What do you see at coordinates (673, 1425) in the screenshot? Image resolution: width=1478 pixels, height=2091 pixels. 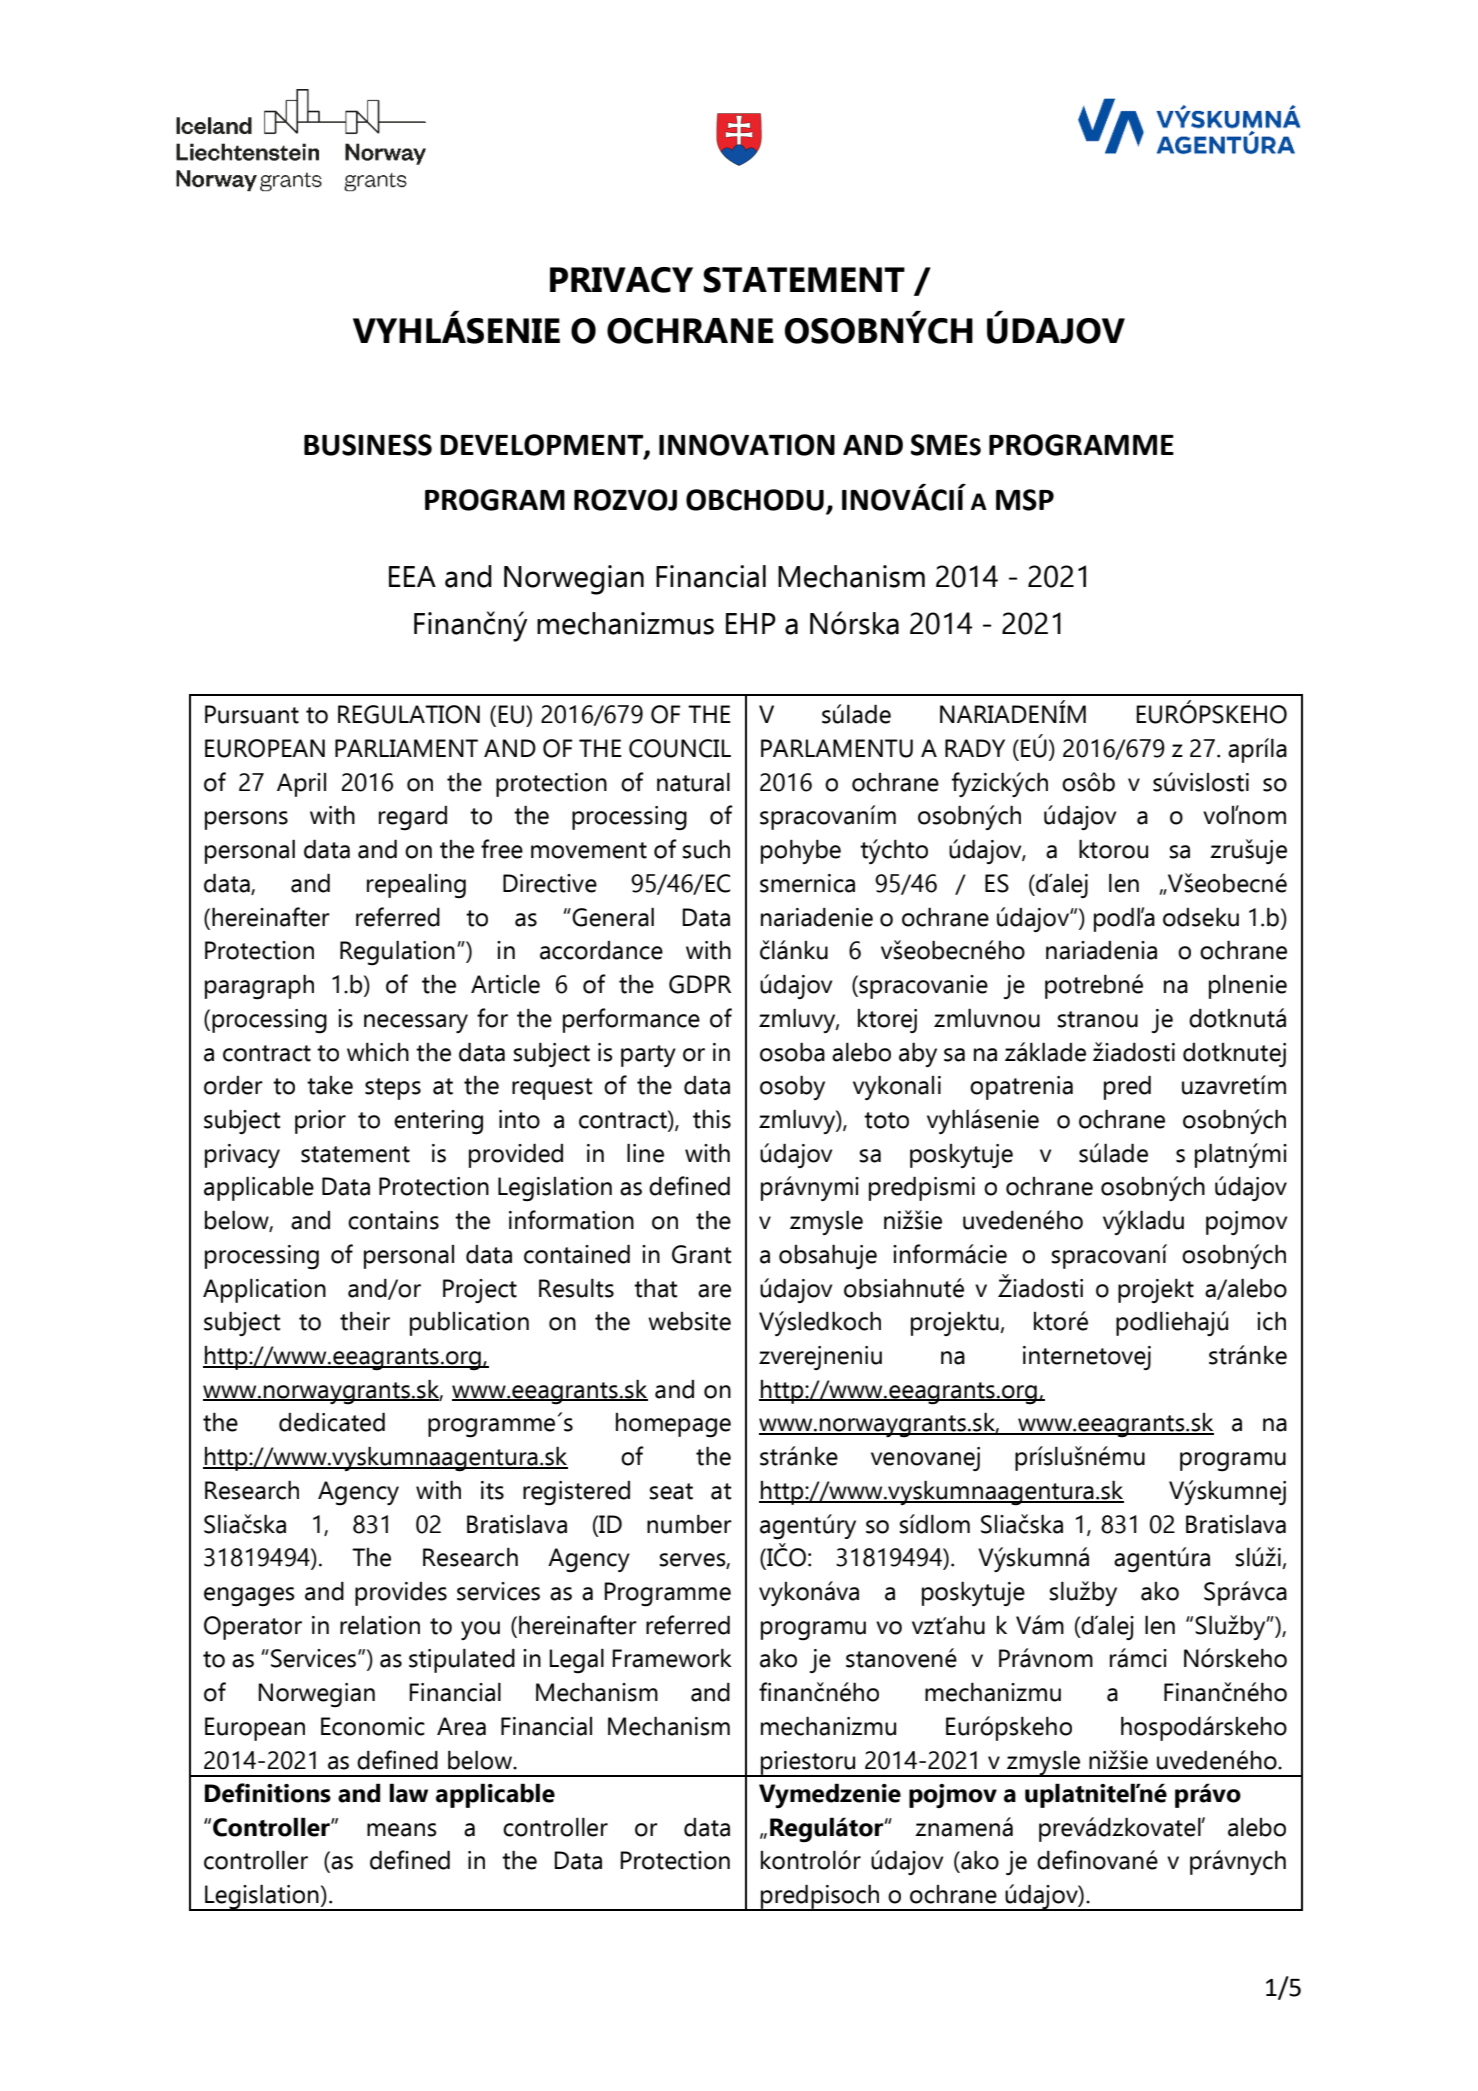 I see `homepage` at bounding box center [673, 1425].
